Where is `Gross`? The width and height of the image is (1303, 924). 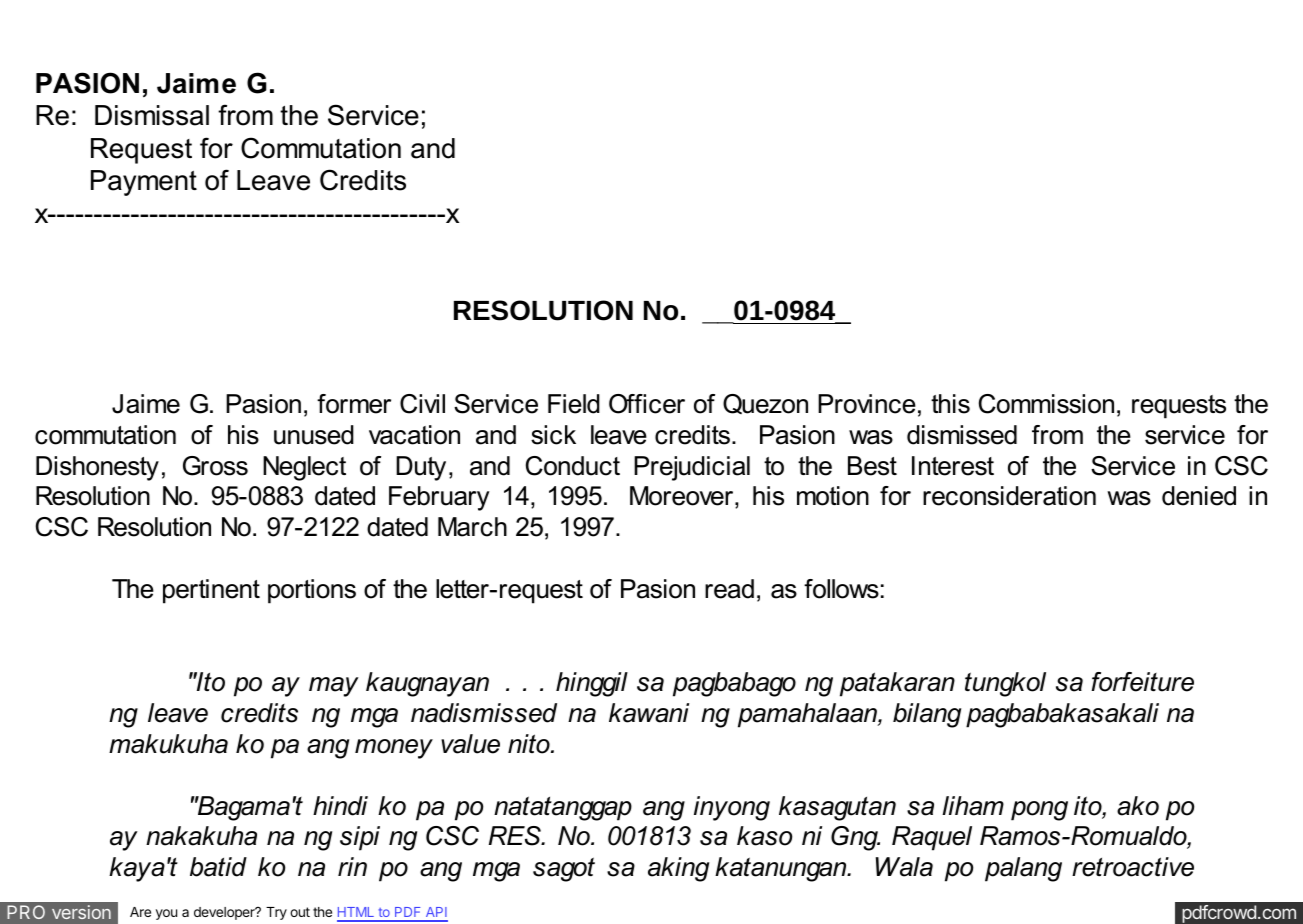 Gross is located at coordinates (215, 466).
